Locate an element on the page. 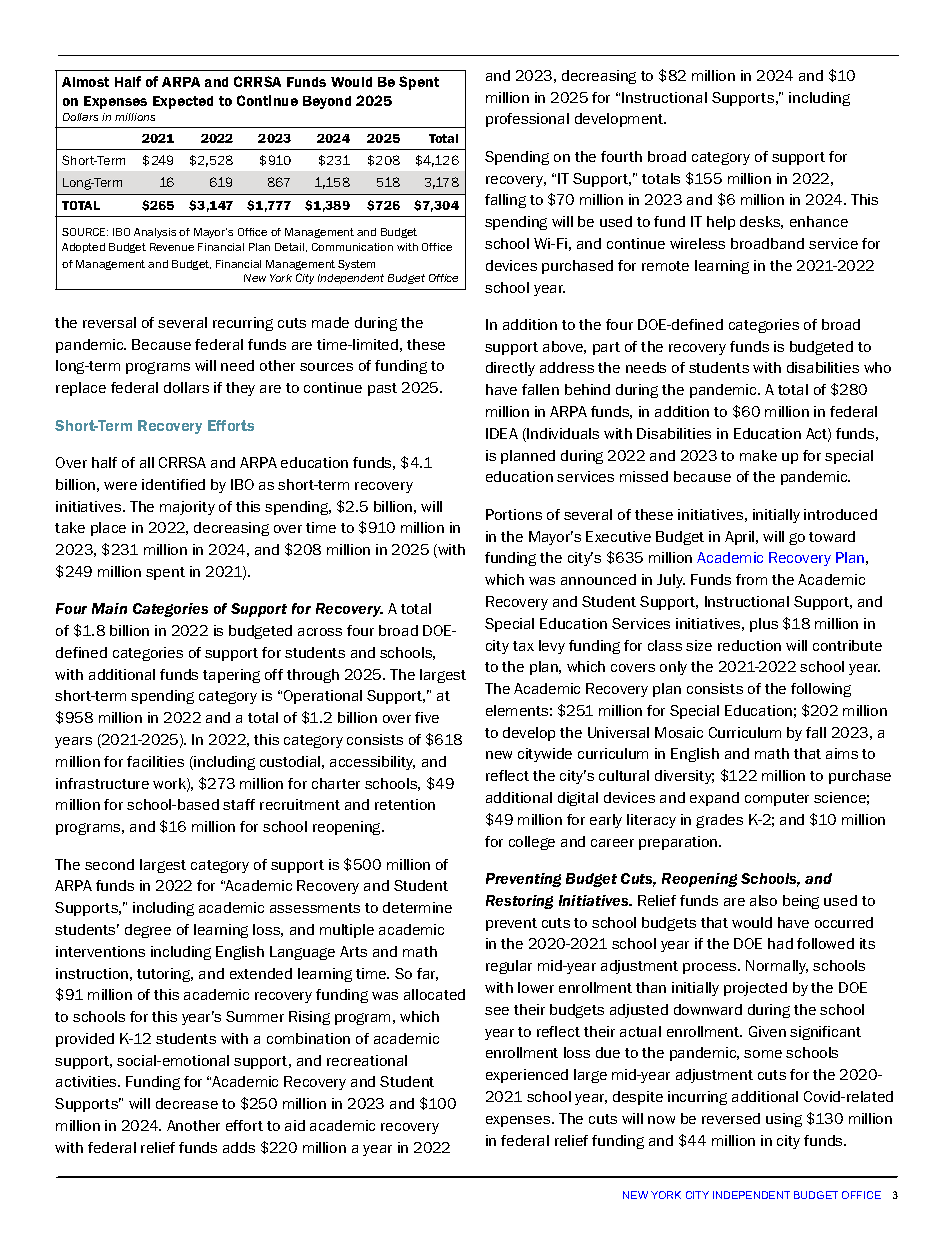 The width and height of the page is (952, 1233). college is located at coordinates (532, 843).
